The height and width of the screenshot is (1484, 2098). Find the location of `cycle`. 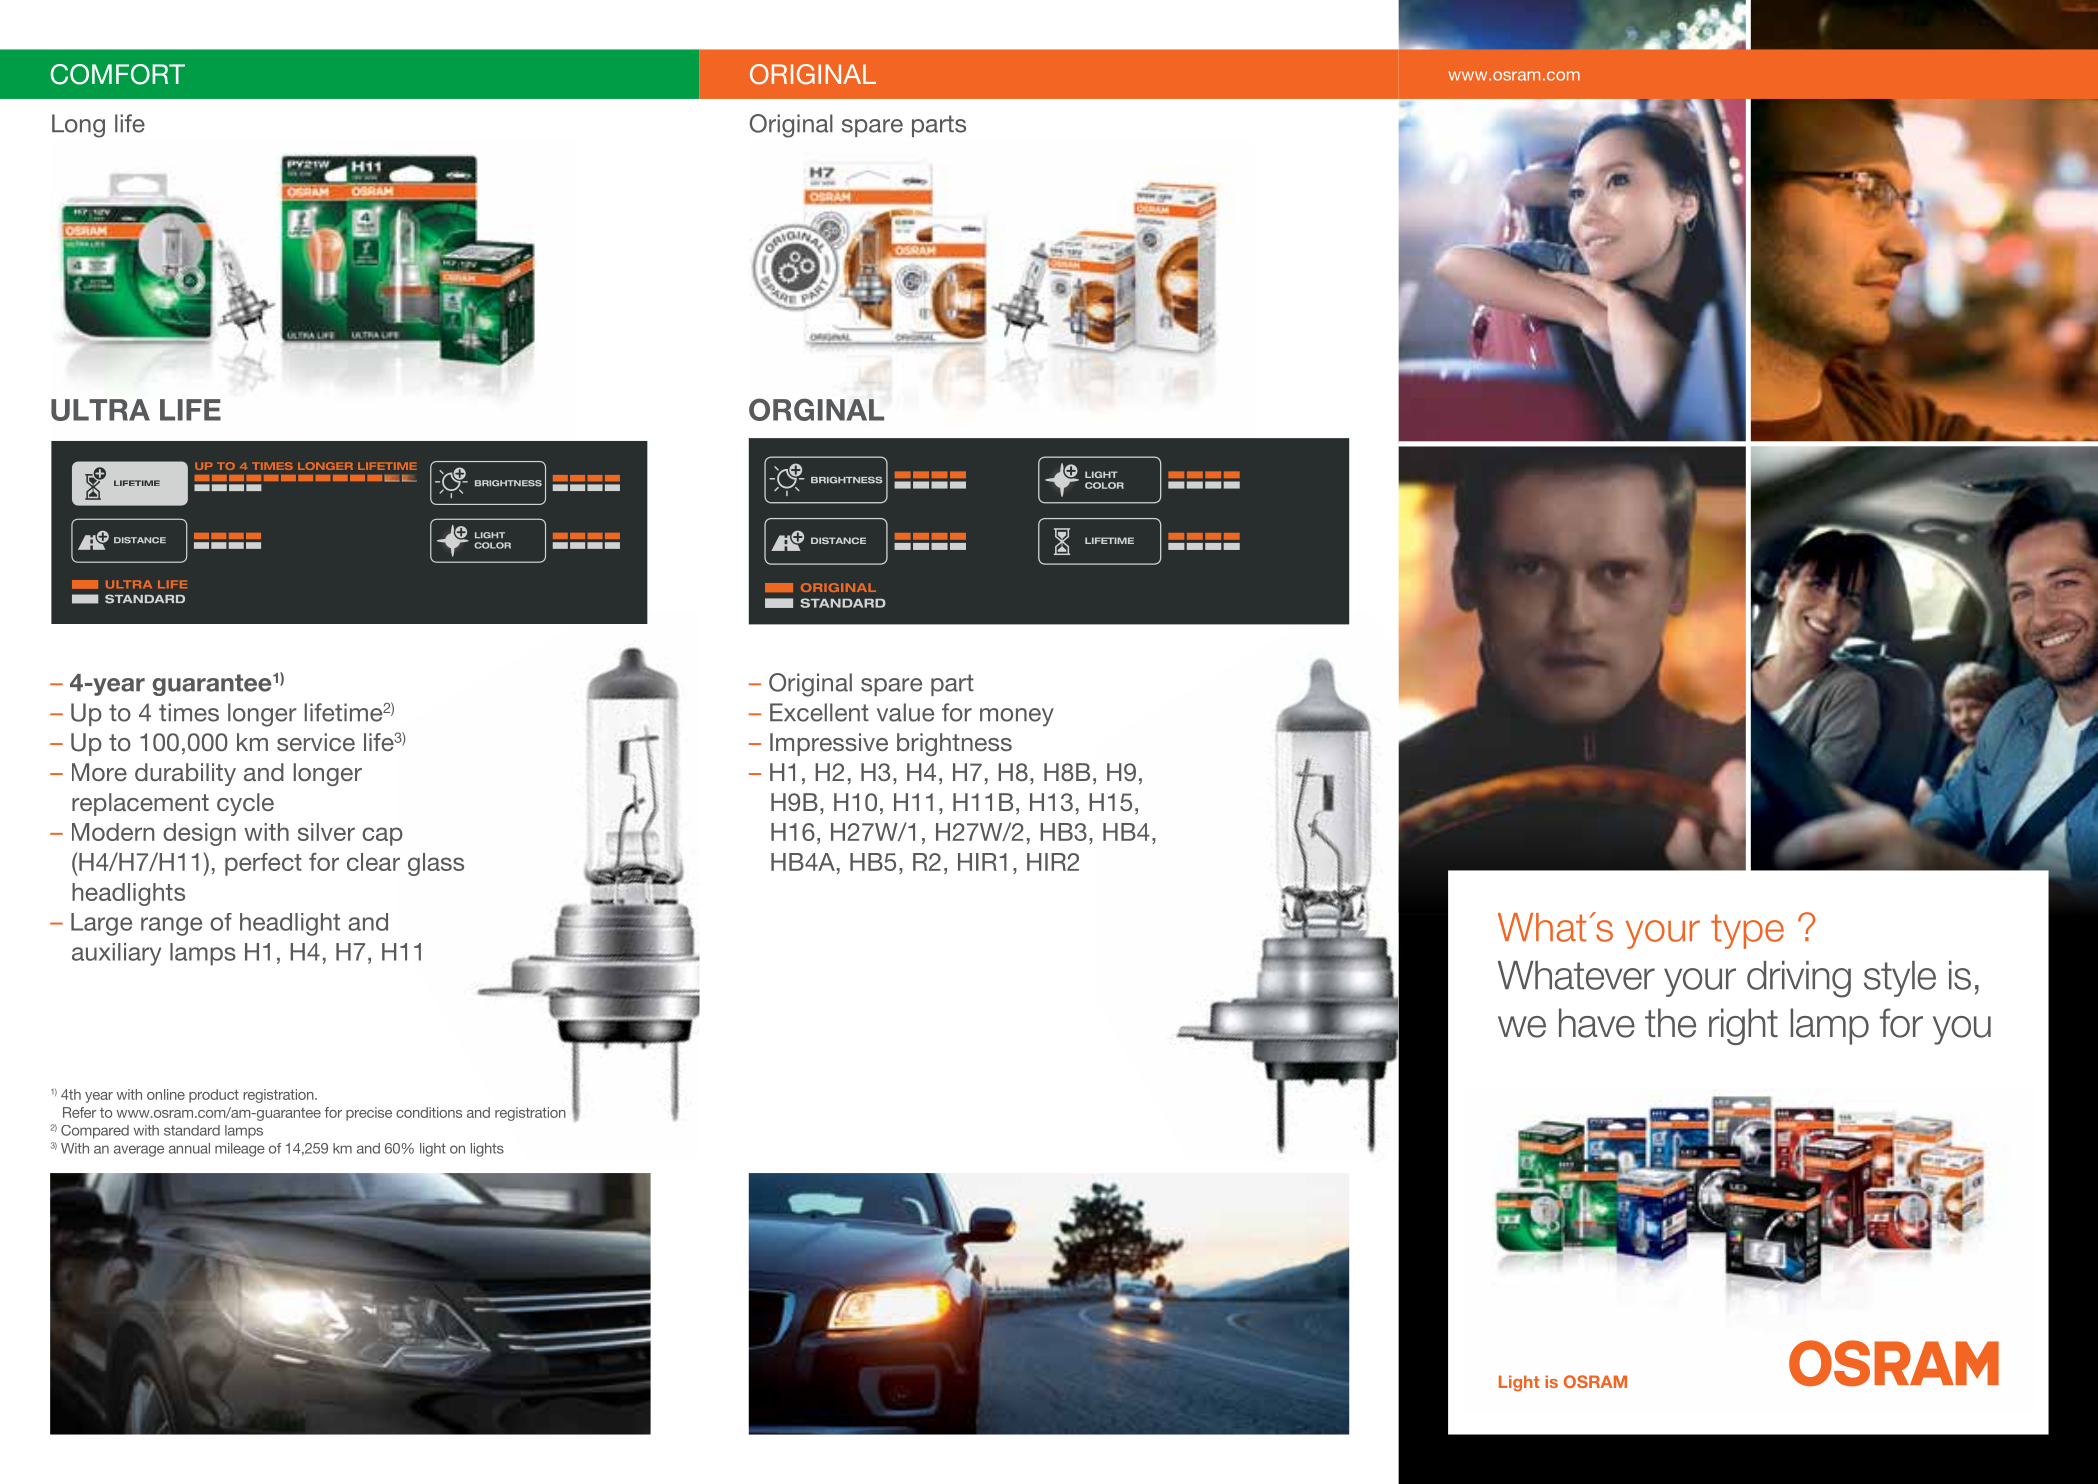

cycle is located at coordinates (245, 804).
